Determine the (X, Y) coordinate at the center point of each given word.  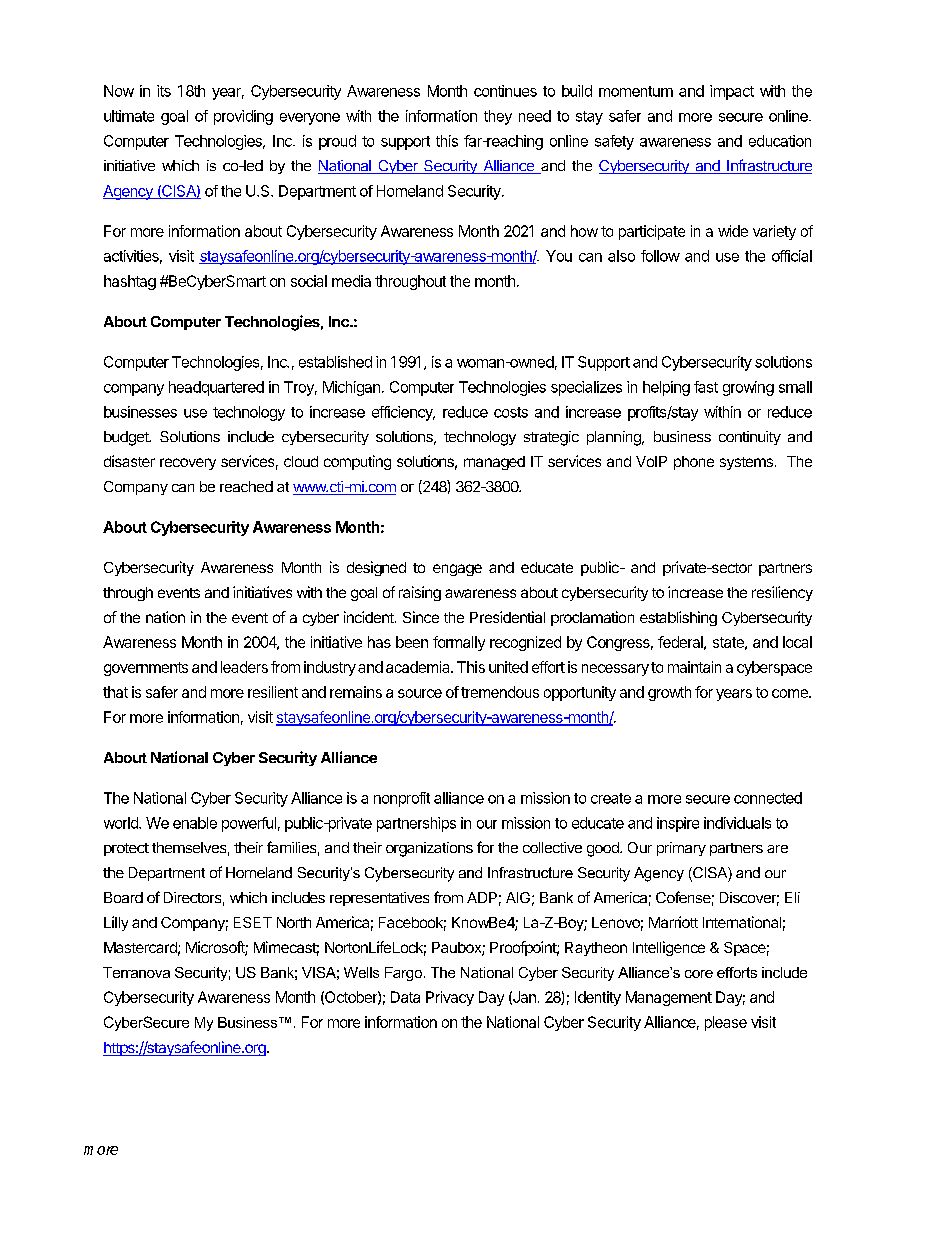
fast (706, 387)
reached (246, 486)
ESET (253, 922)
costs (511, 412)
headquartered (216, 388)
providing (243, 117)
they (498, 117)
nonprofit (402, 799)
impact (732, 92)
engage (457, 570)
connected (768, 798)
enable (195, 823)
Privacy (450, 998)
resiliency (782, 593)
